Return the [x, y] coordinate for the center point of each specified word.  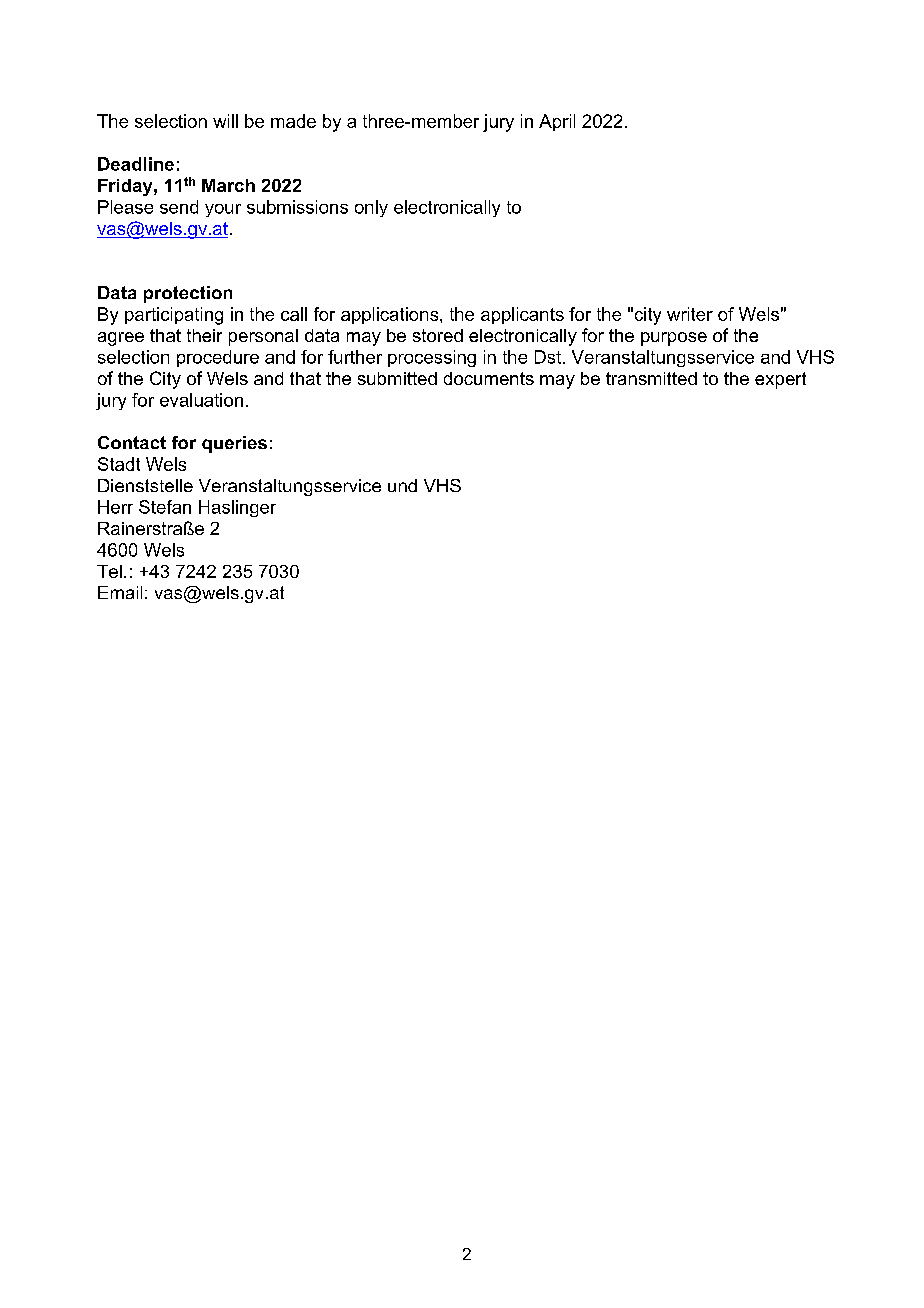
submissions [297, 207]
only [371, 208]
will [225, 121]
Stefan [165, 507]
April [557, 122]
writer [690, 314]
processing [432, 358]
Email [120, 592]
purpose [674, 339]
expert [780, 380]
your [223, 210]
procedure [218, 358]
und [402, 485]
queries [234, 444]
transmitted [651, 378]
